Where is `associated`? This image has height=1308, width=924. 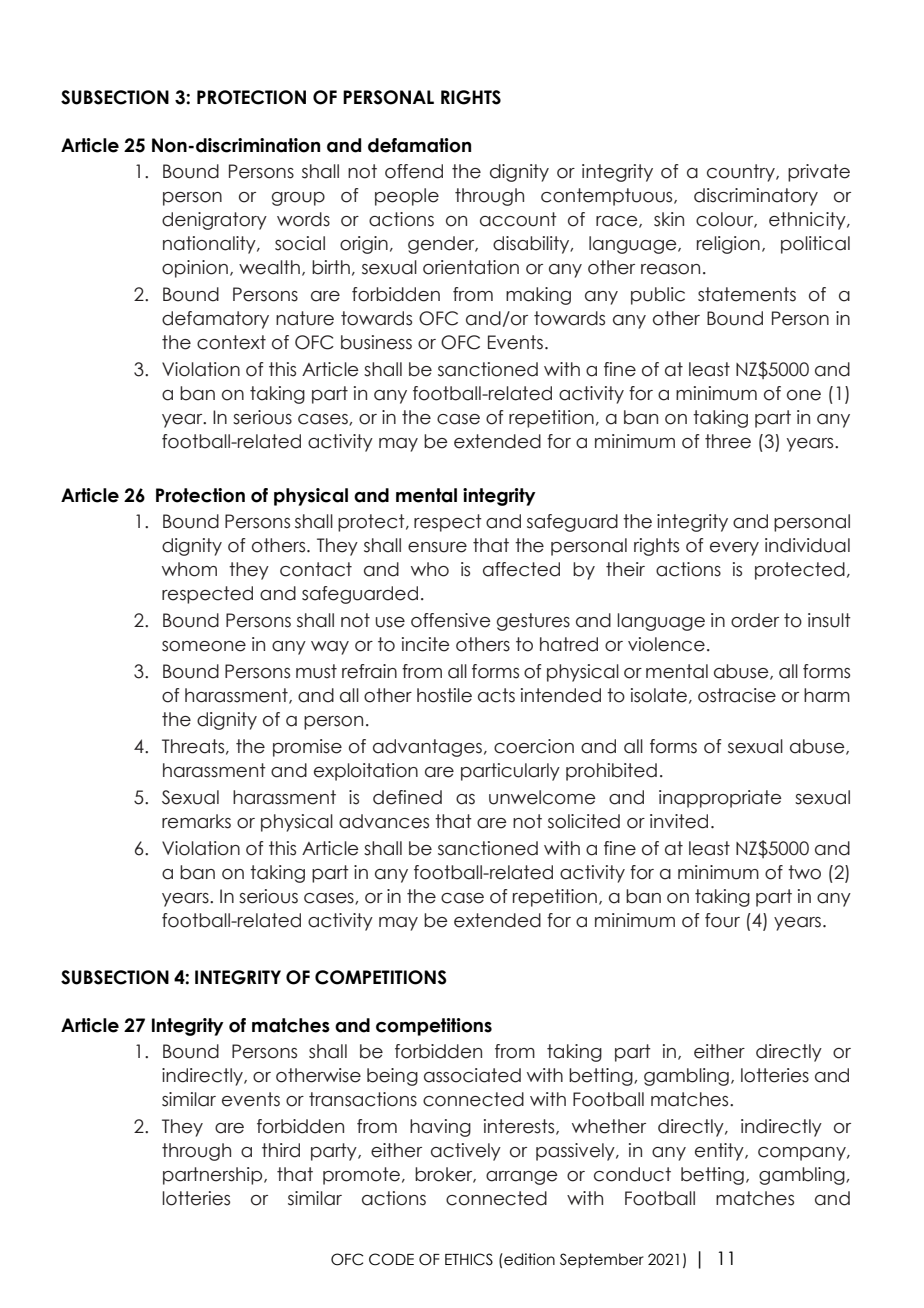 associated is located at coordinates (472, 1075).
